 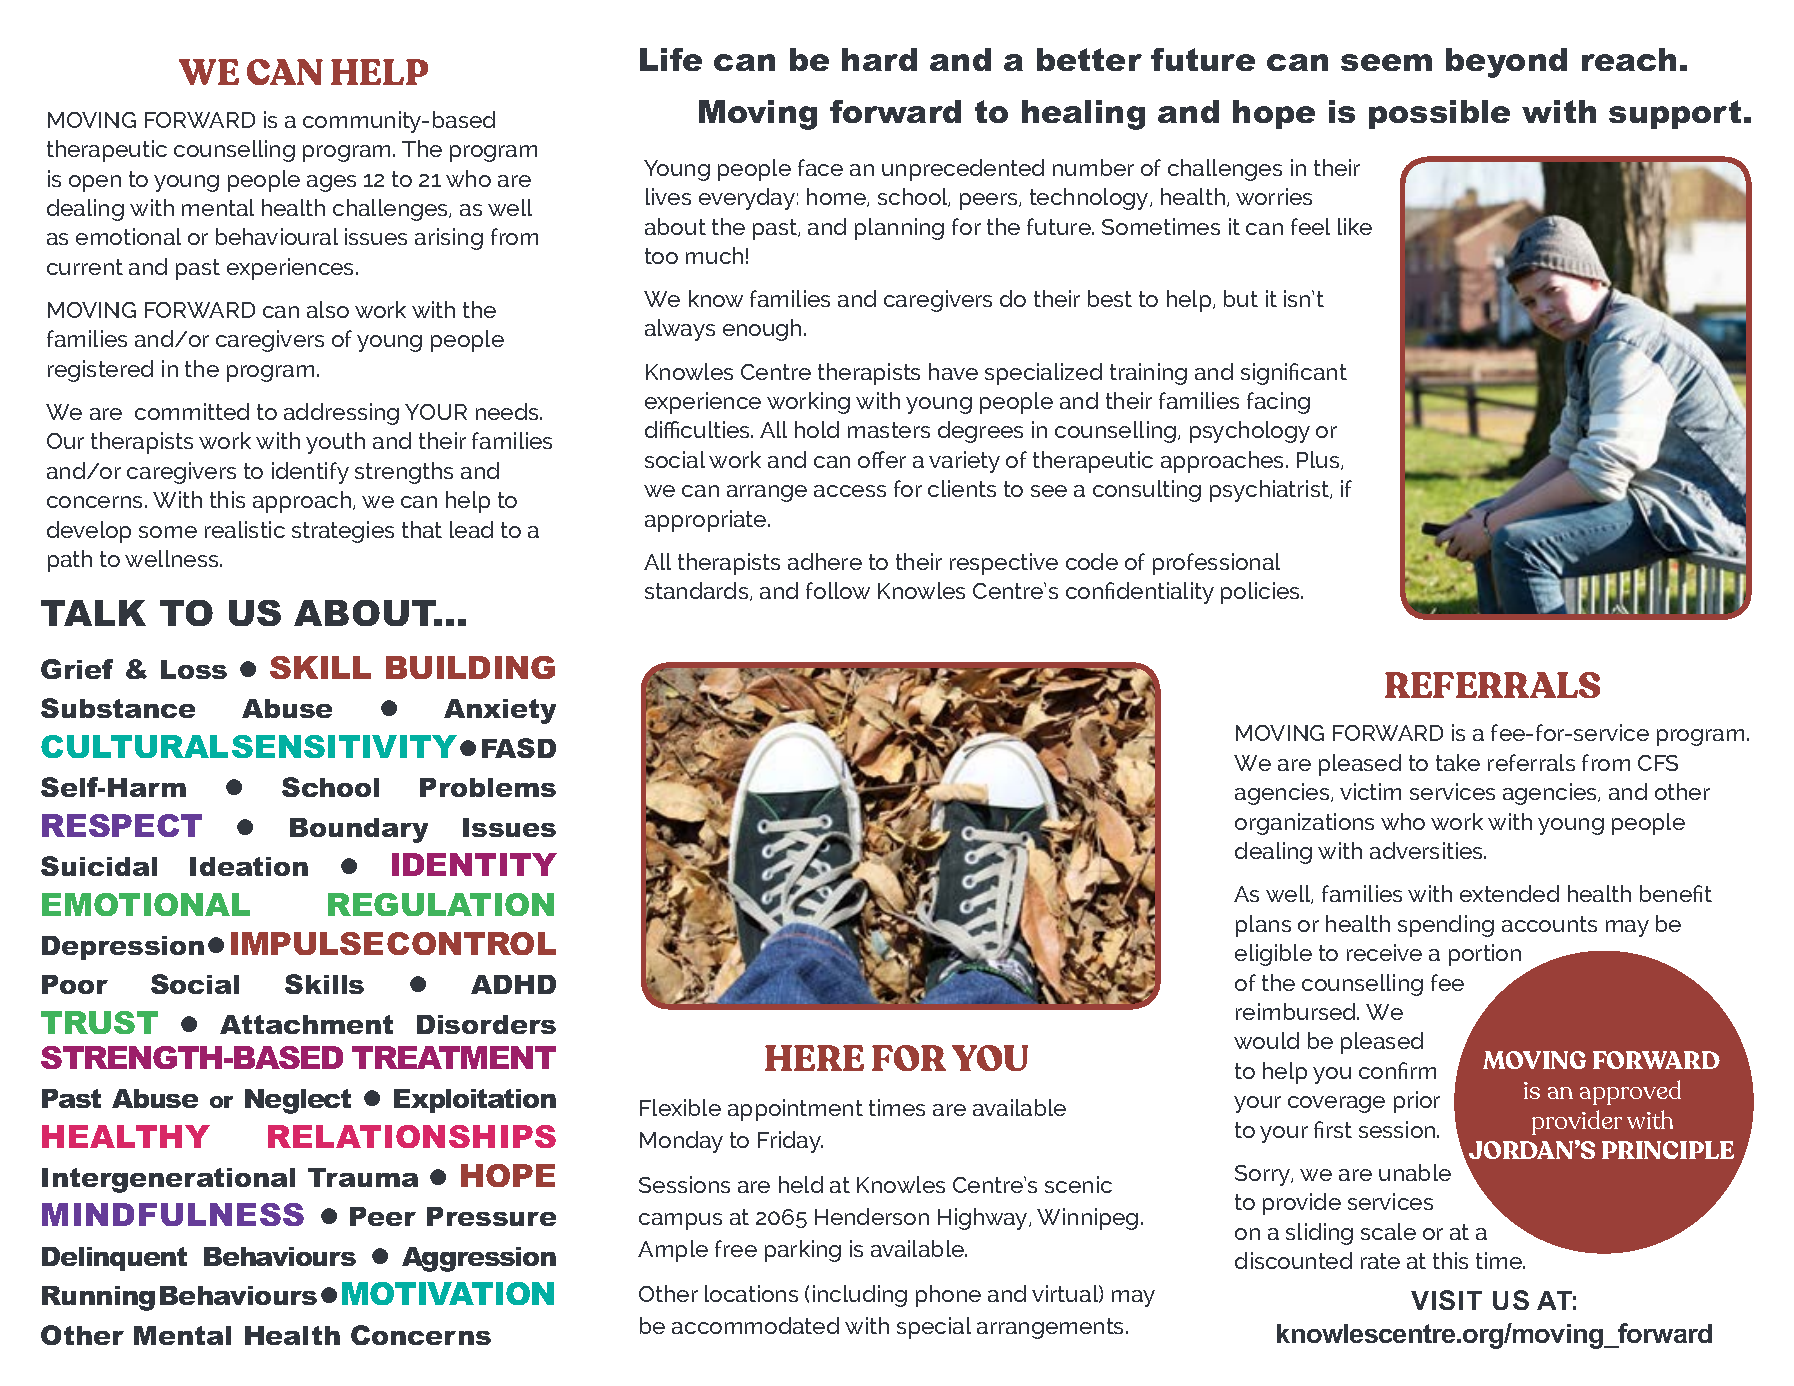 What do you see at coordinates (860, 1296) in the screenshot?
I see `including` at bounding box center [860, 1296].
